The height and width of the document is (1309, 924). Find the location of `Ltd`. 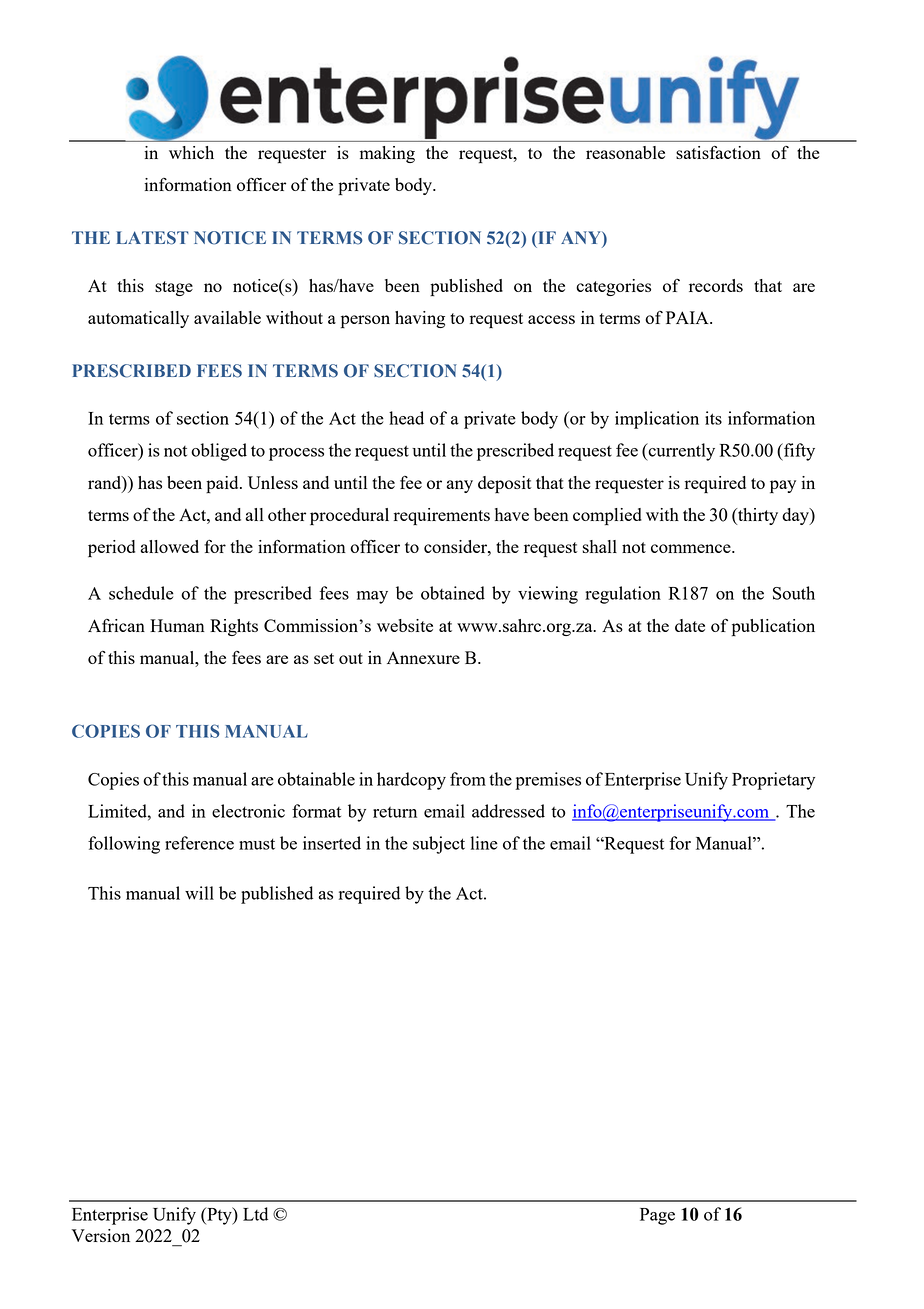

Ltd is located at coordinates (255, 1214).
